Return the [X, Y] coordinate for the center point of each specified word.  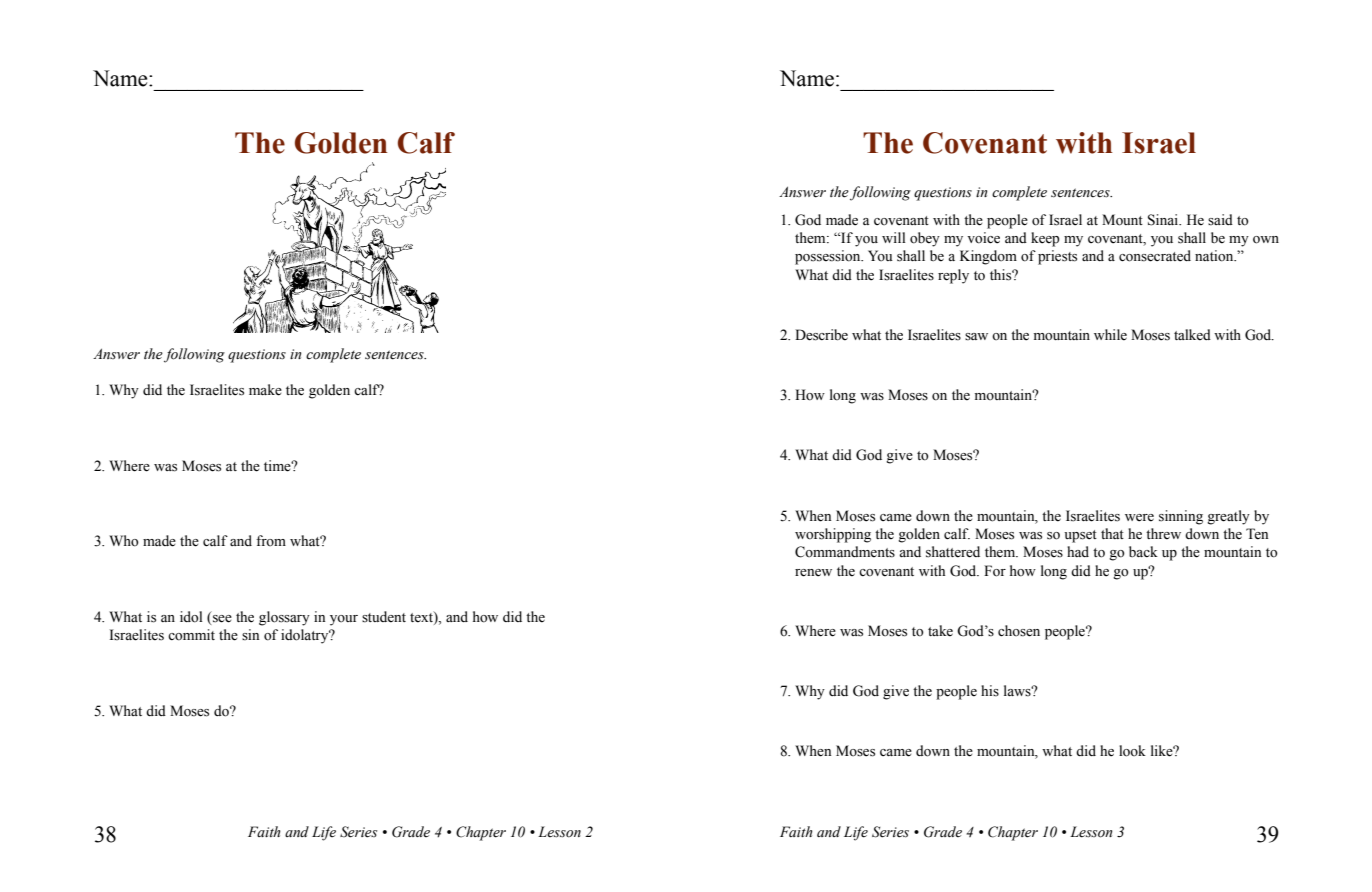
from [271, 540]
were [1139, 518]
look [1132, 751]
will [893, 237]
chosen [1019, 631]
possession [829, 257]
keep [1045, 239]
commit [191, 635]
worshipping [833, 535]
